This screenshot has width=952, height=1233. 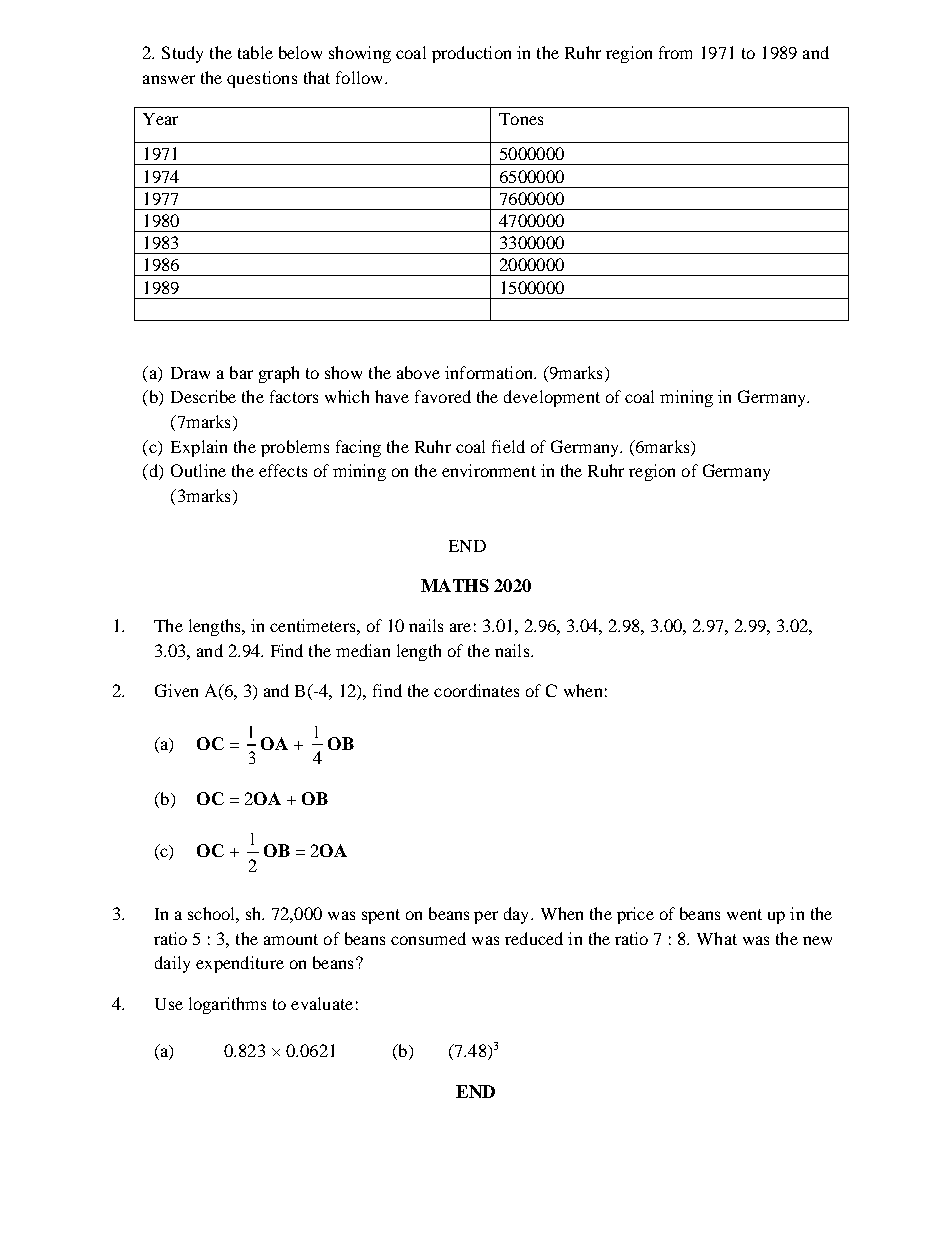 I want to click on Given, so click(x=176, y=690).
